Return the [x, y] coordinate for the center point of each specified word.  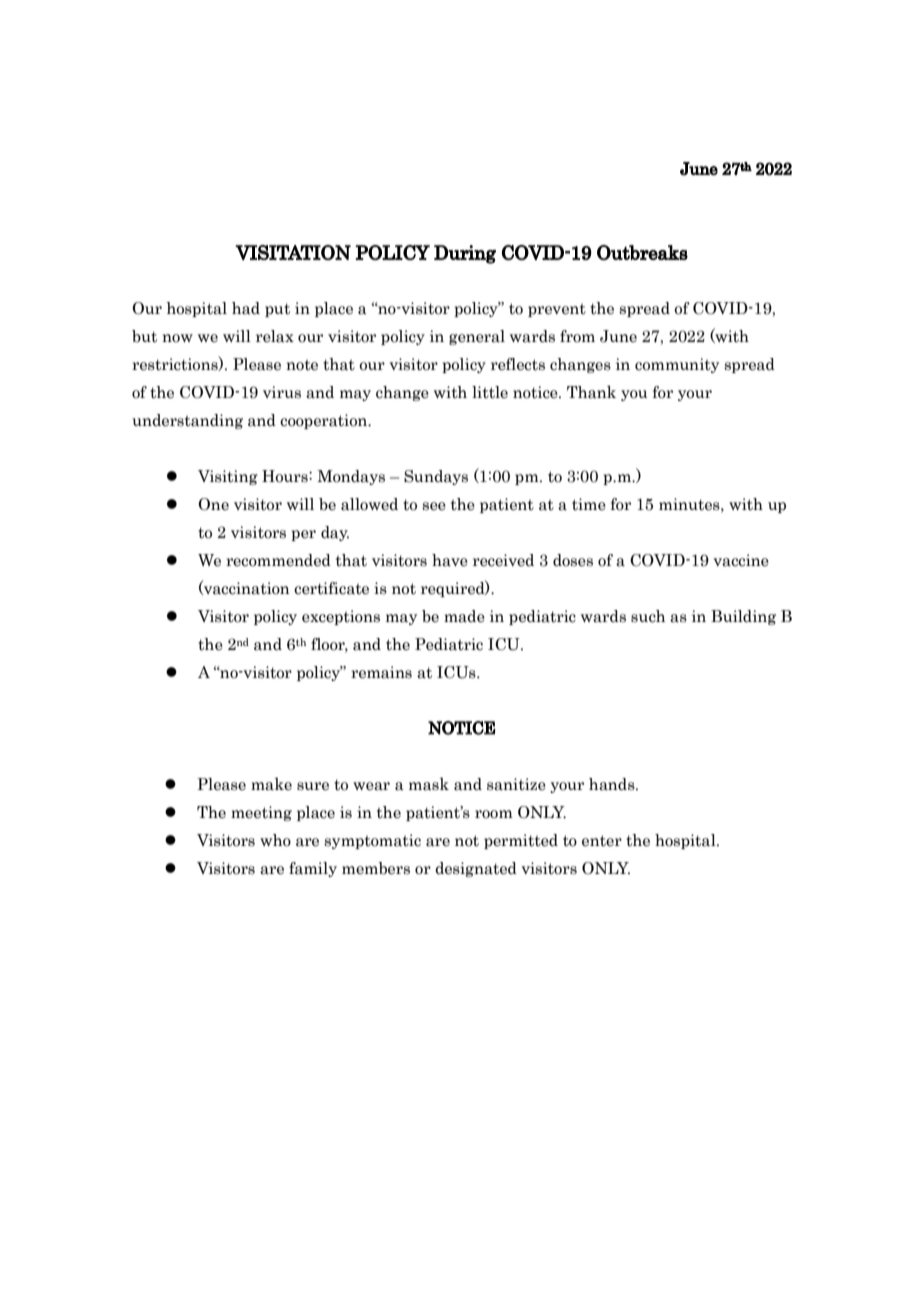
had [246, 308]
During [465, 254]
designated [476, 869]
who [275, 840]
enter [602, 841]
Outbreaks [642, 252]
